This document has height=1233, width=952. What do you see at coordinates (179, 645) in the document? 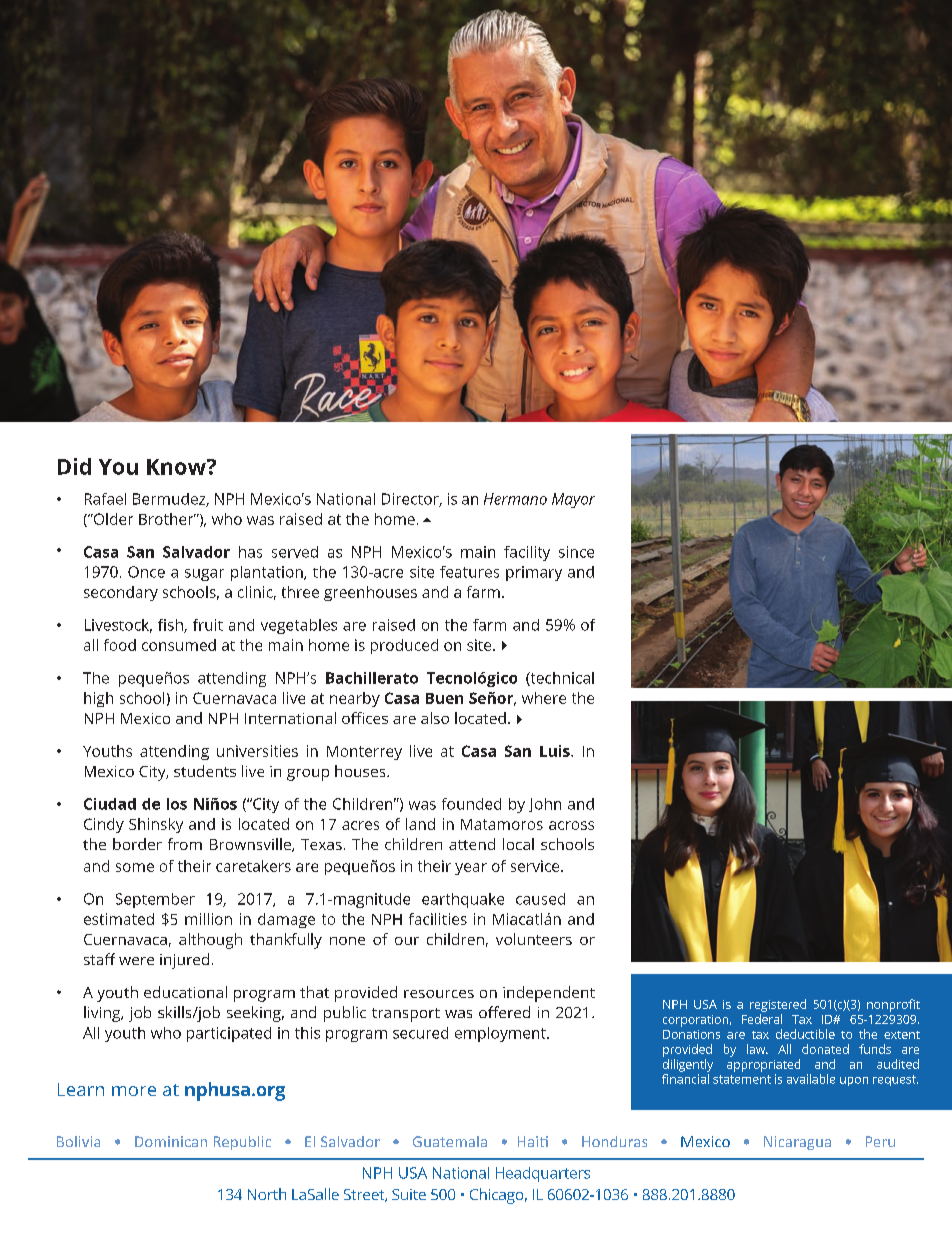
I see `consumed` at bounding box center [179, 645].
